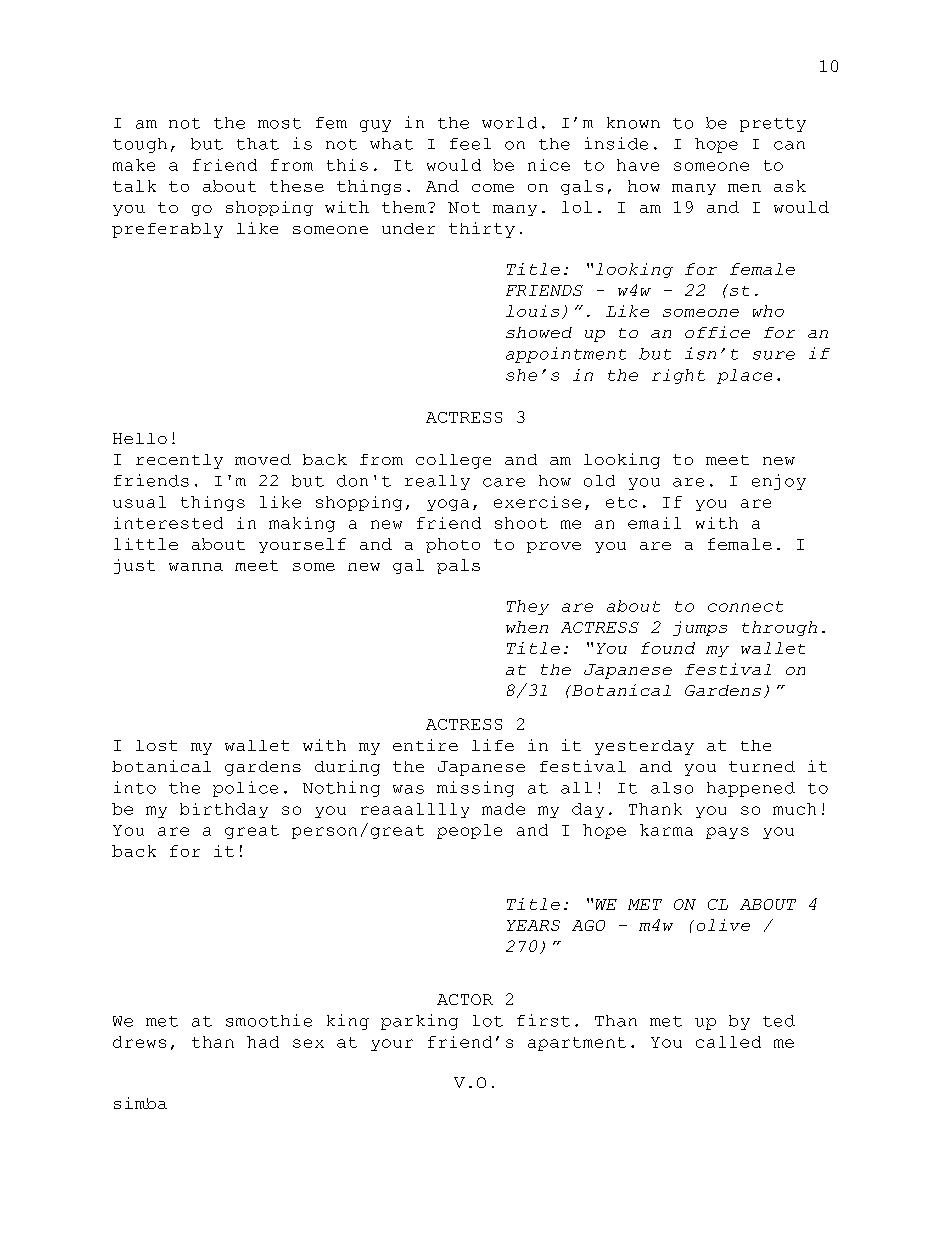  I want to click on pretty, so click(773, 125).
